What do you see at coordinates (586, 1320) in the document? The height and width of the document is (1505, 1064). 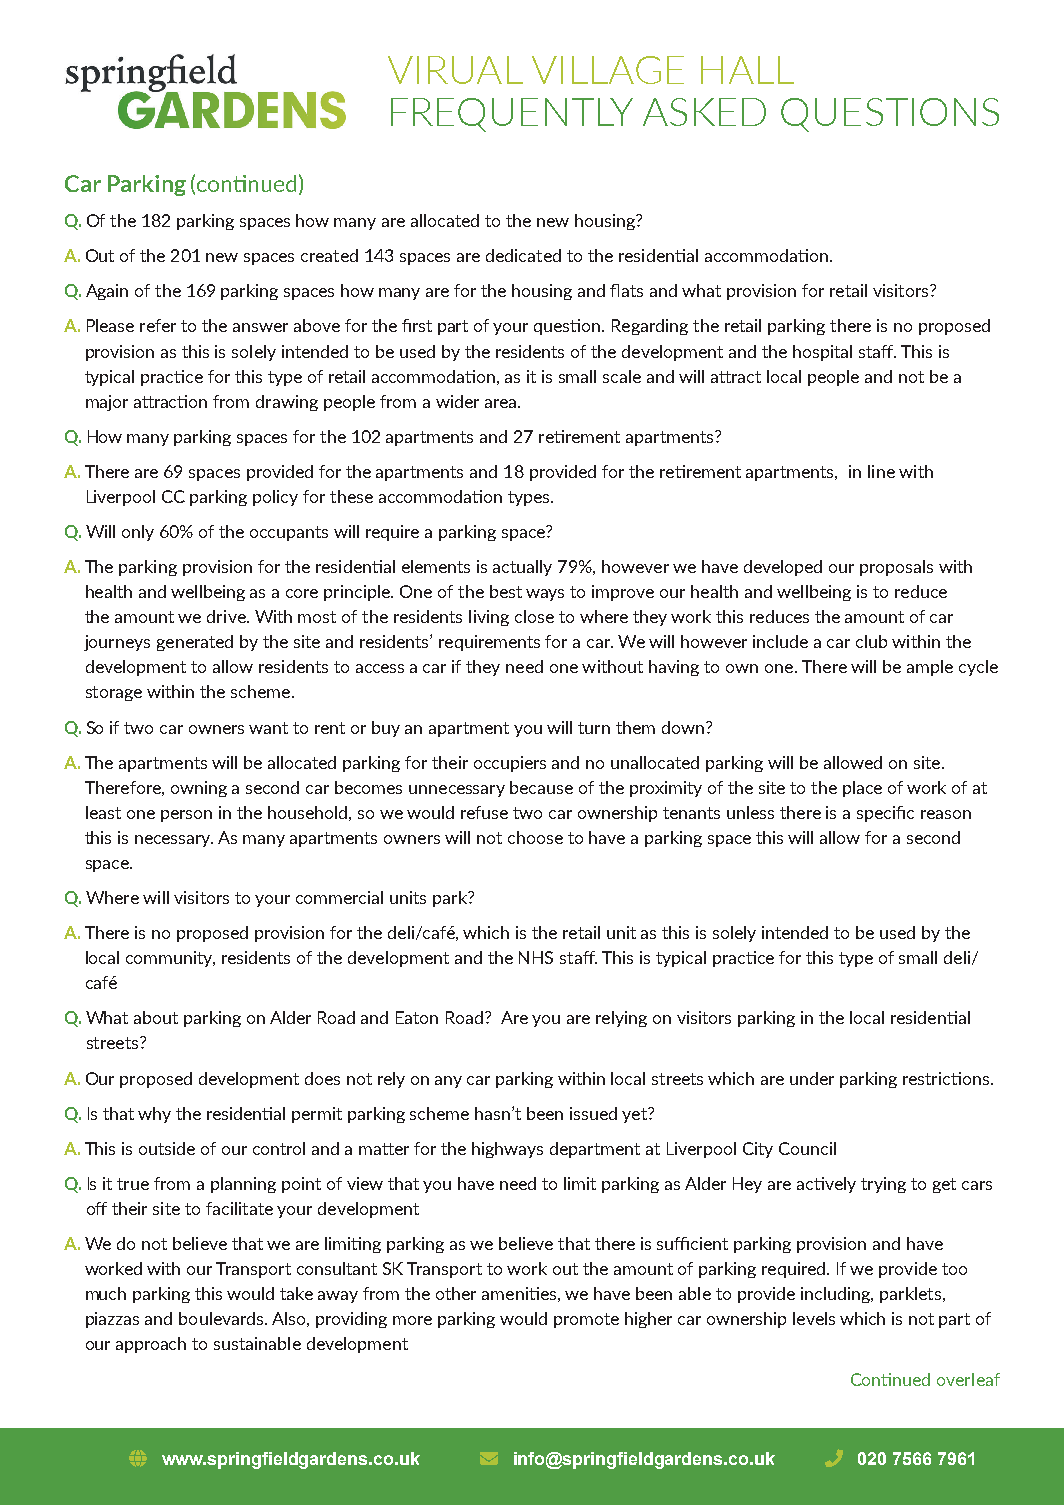 I see `promote` at bounding box center [586, 1320].
